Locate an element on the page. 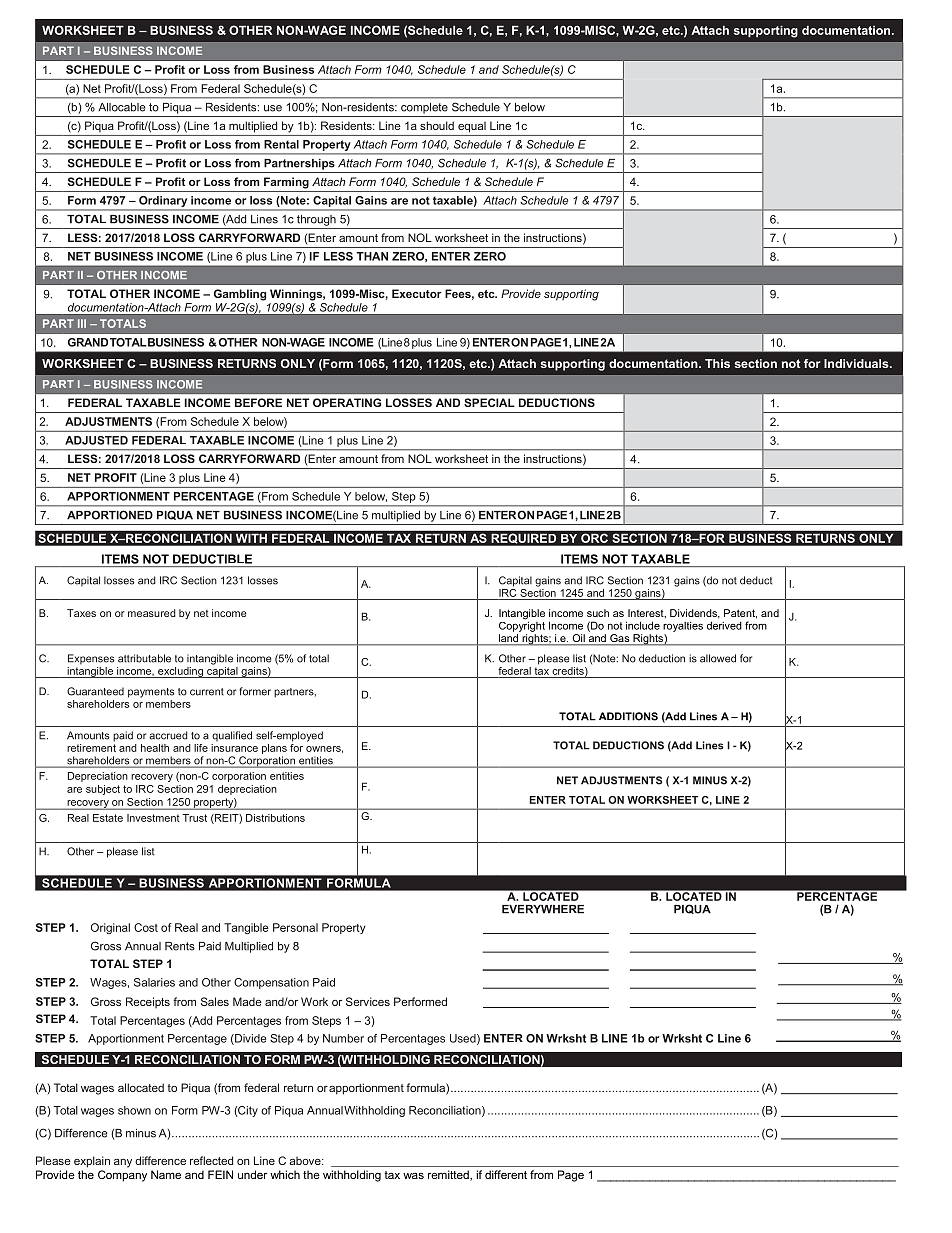  derived is located at coordinates (724, 626).
